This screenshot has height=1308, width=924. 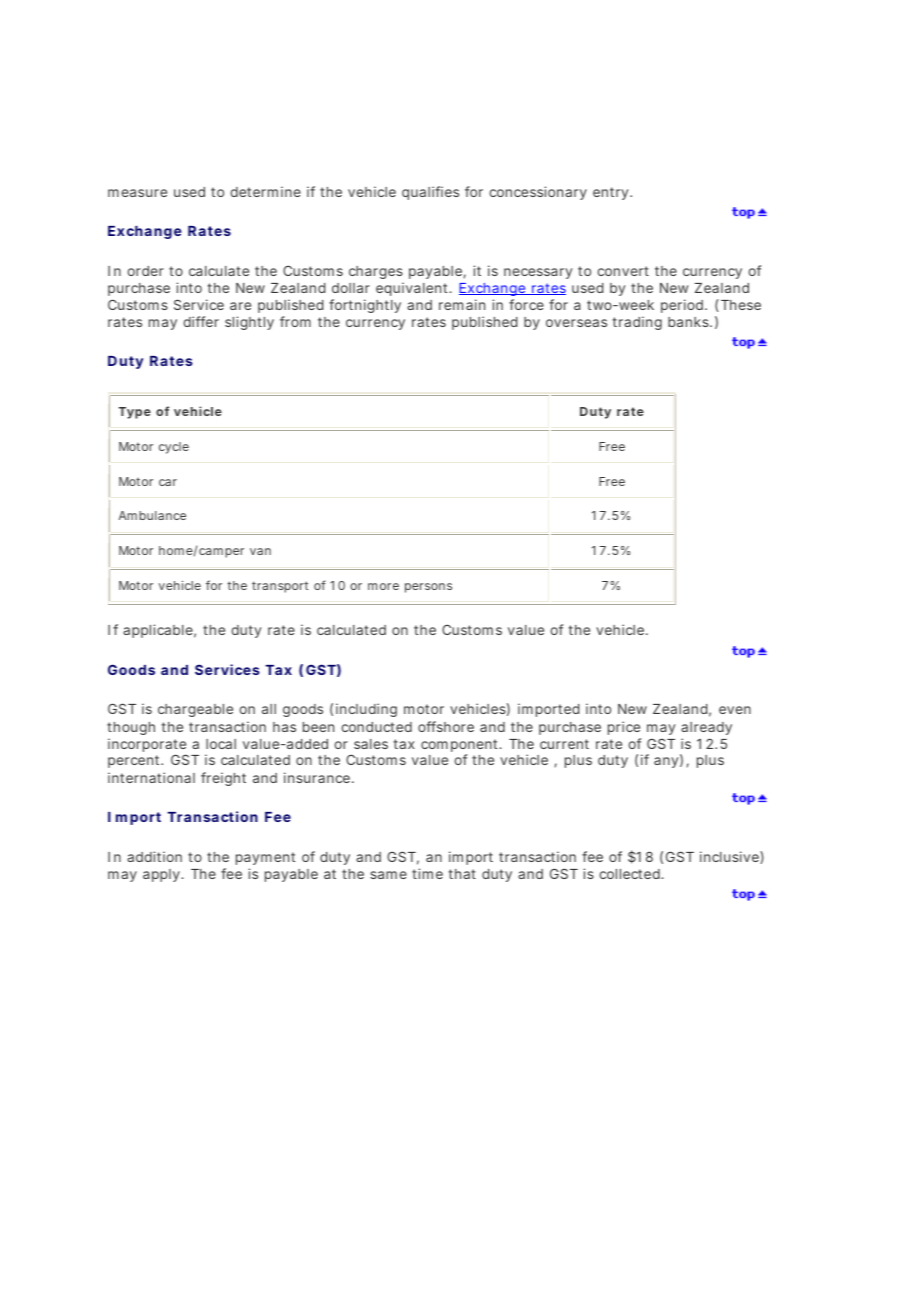 I want to click on time, so click(x=427, y=873).
